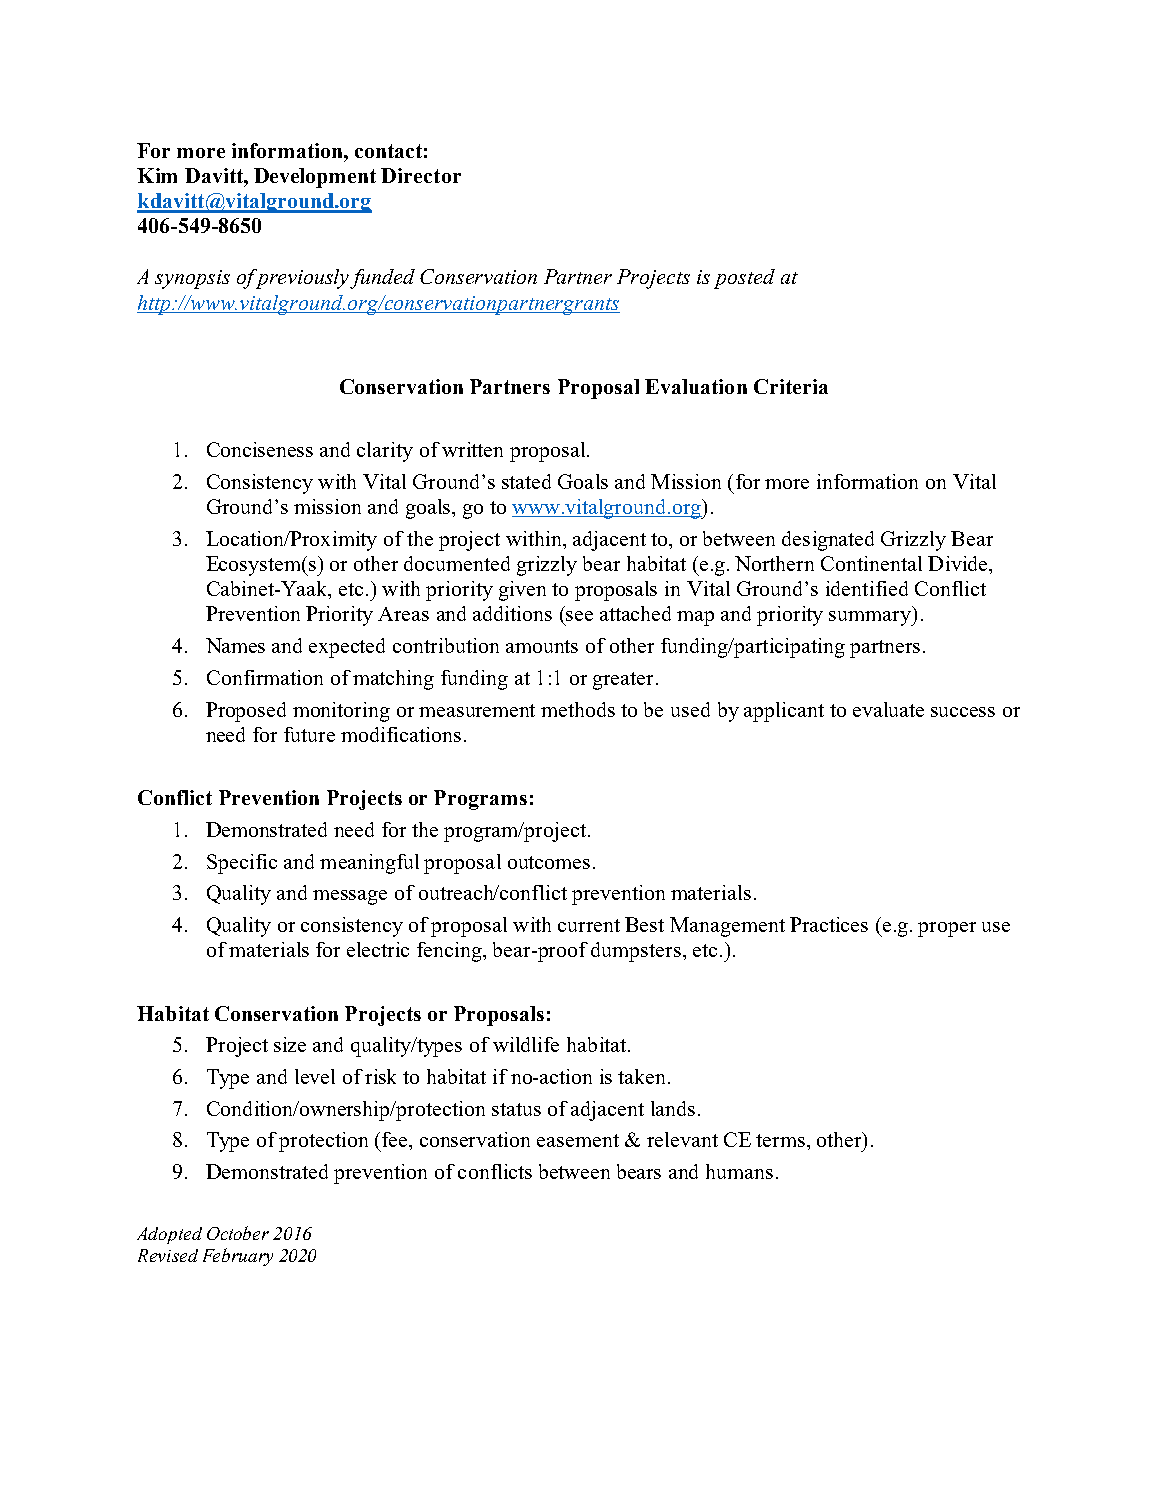 The height and width of the screenshot is (1511, 1168). What do you see at coordinates (578, 709) in the screenshot?
I see `methods` at bounding box center [578, 709].
